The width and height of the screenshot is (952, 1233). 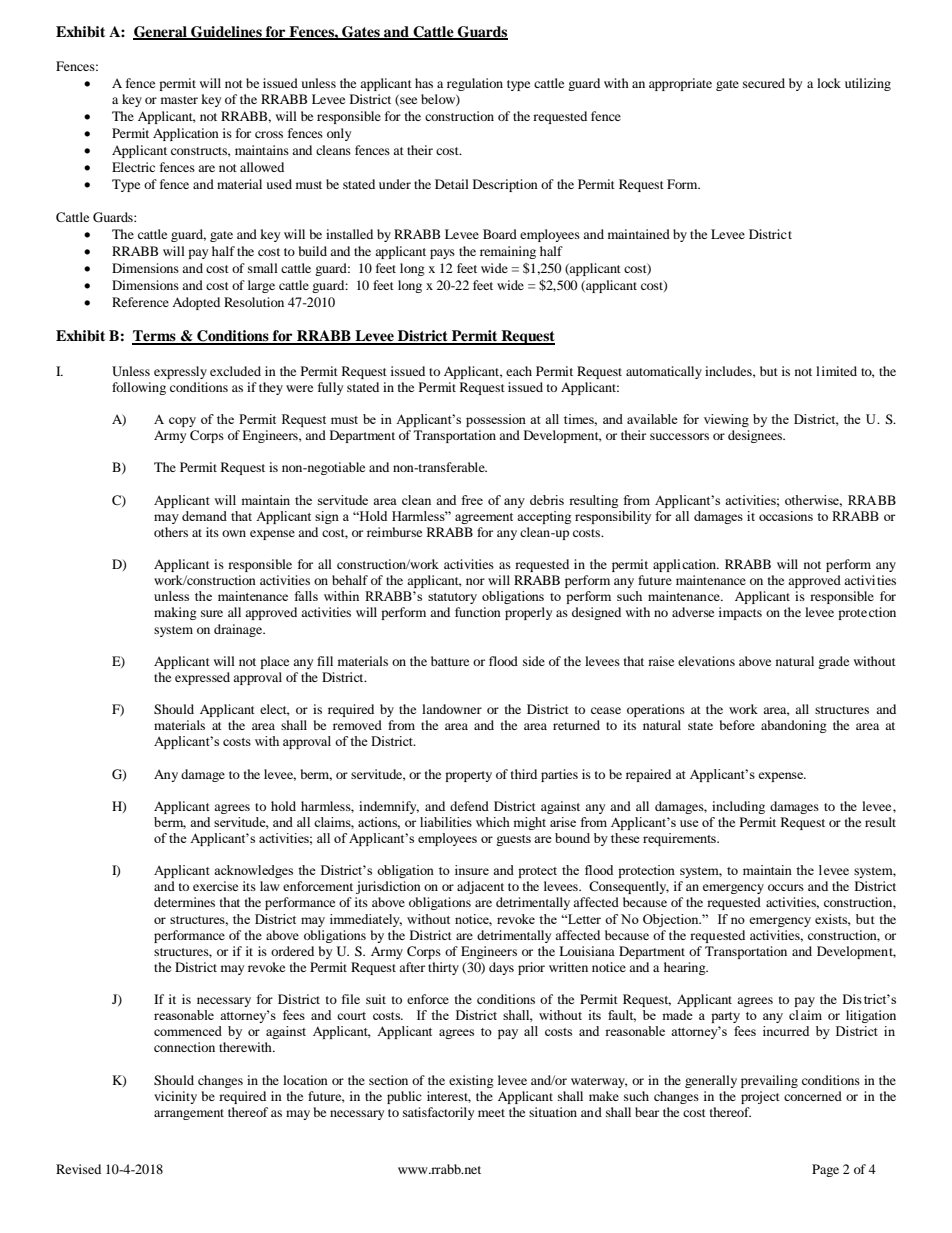 I want to click on secured, so click(x=764, y=83).
